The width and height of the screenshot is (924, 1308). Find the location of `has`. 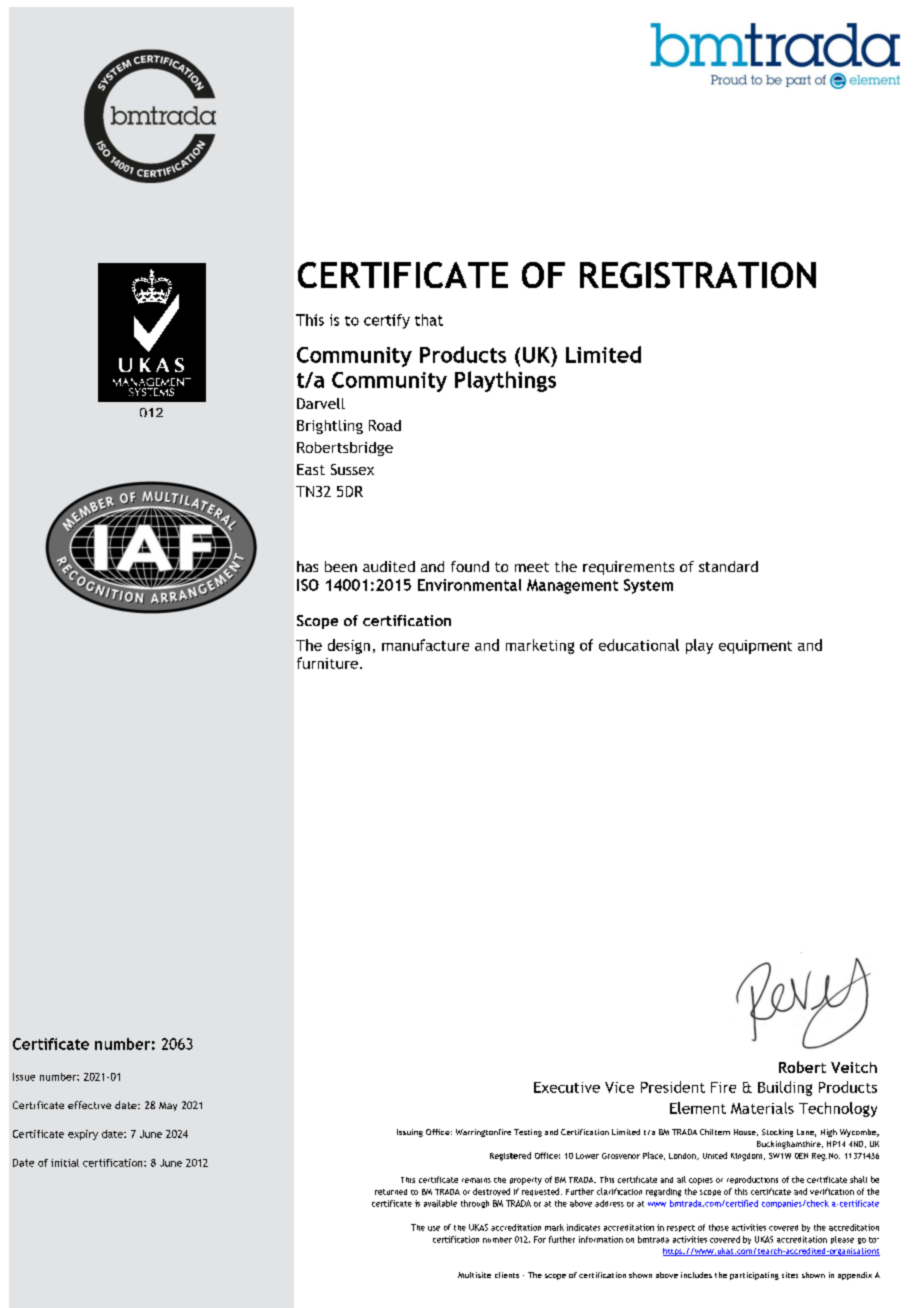

has is located at coordinates (307, 566).
